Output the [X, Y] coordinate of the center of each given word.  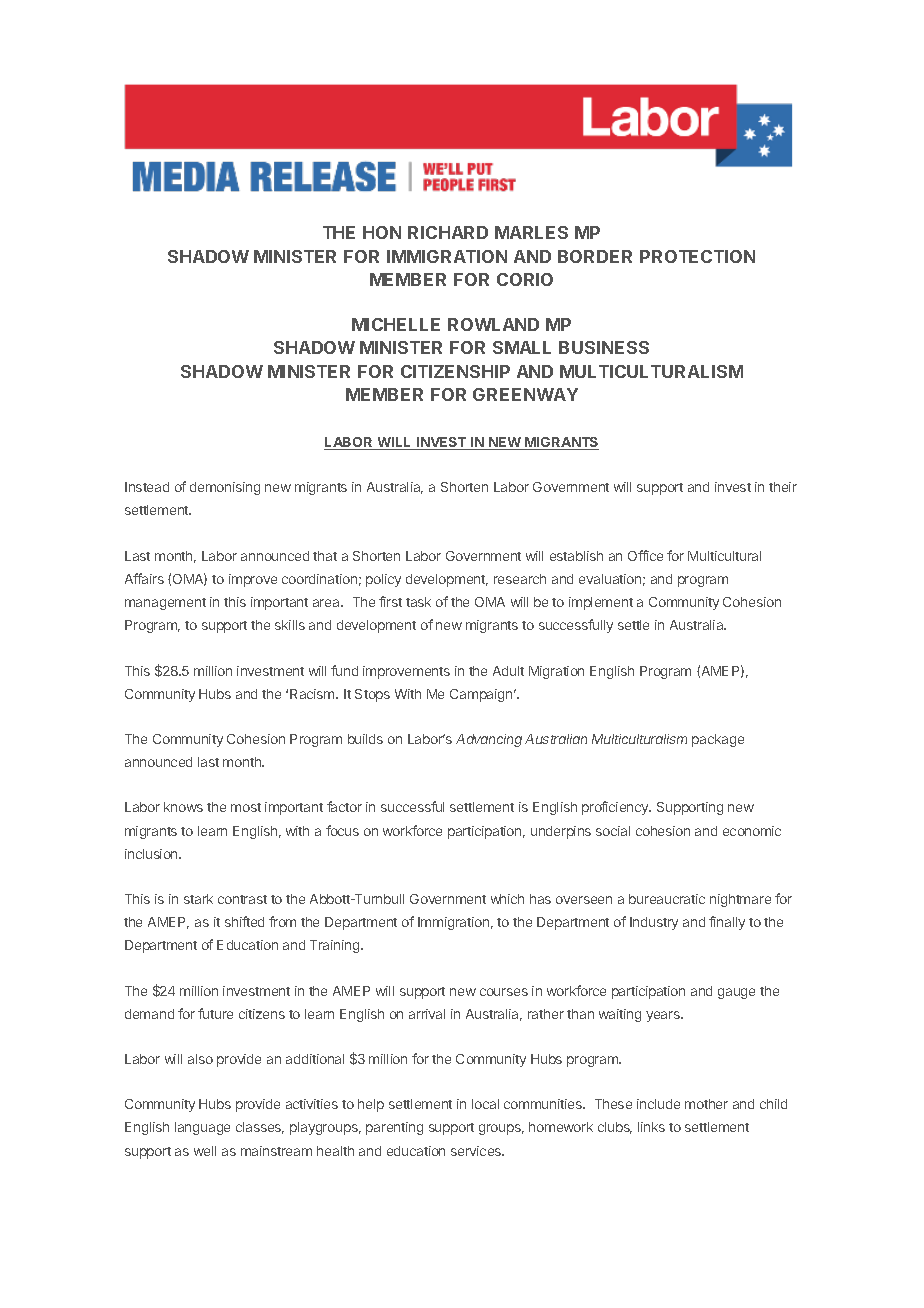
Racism [313, 694]
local [485, 1104]
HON [382, 232]
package [718, 740]
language [202, 1128]
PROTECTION [697, 256]
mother [706, 1104]
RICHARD [448, 232]
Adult [508, 671]
